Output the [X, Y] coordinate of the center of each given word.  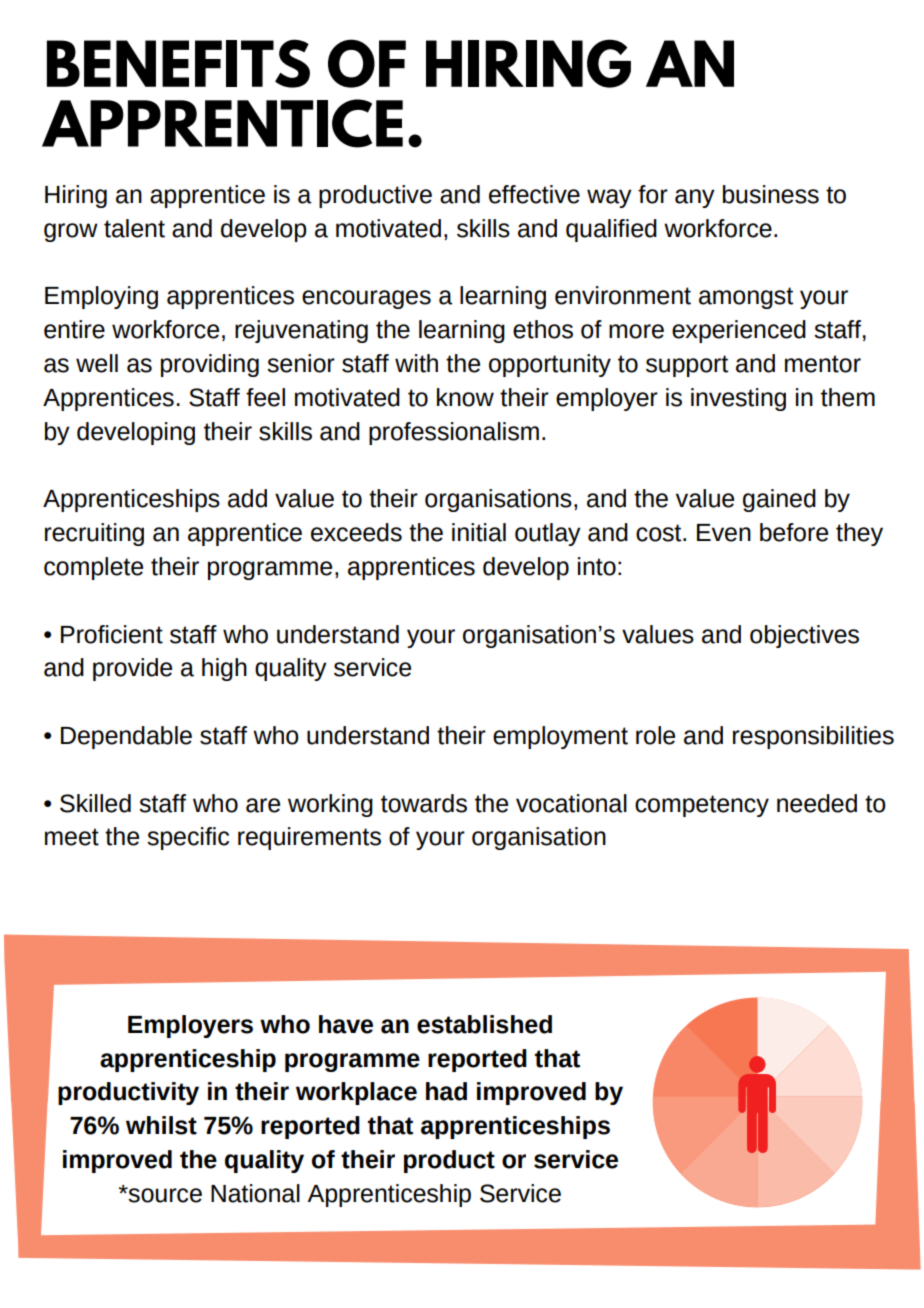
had [446, 1091]
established [484, 1024]
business [771, 194]
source [164, 1195]
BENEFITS [178, 63]
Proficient [112, 634]
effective [534, 194]
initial [479, 532]
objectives [804, 636]
